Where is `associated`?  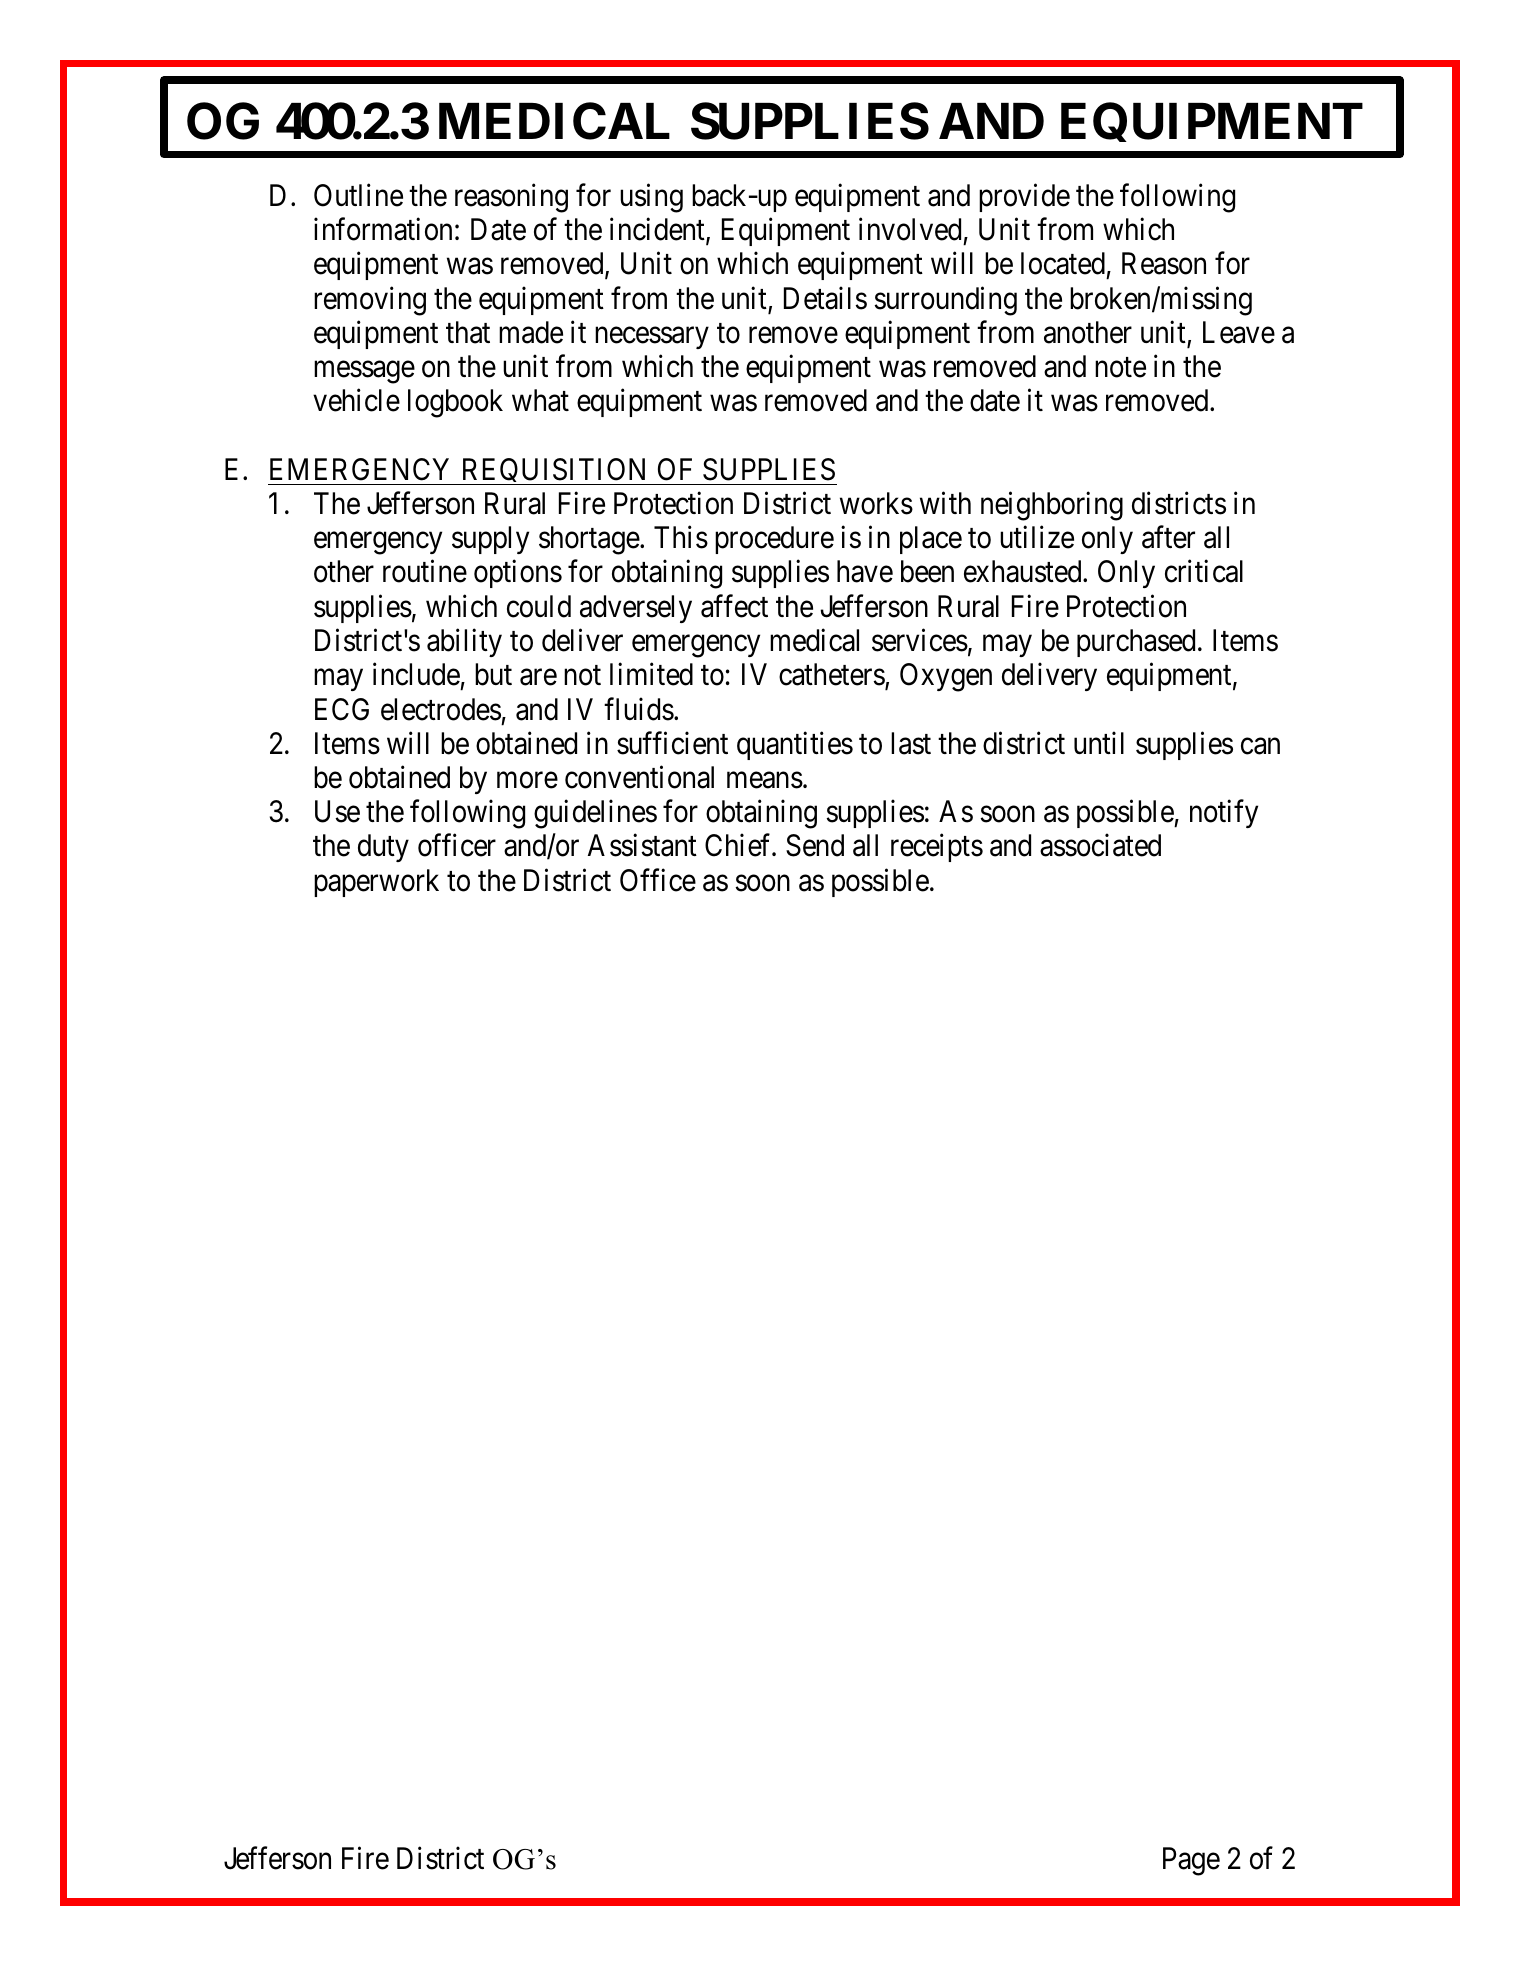 associated is located at coordinates (1100, 845).
